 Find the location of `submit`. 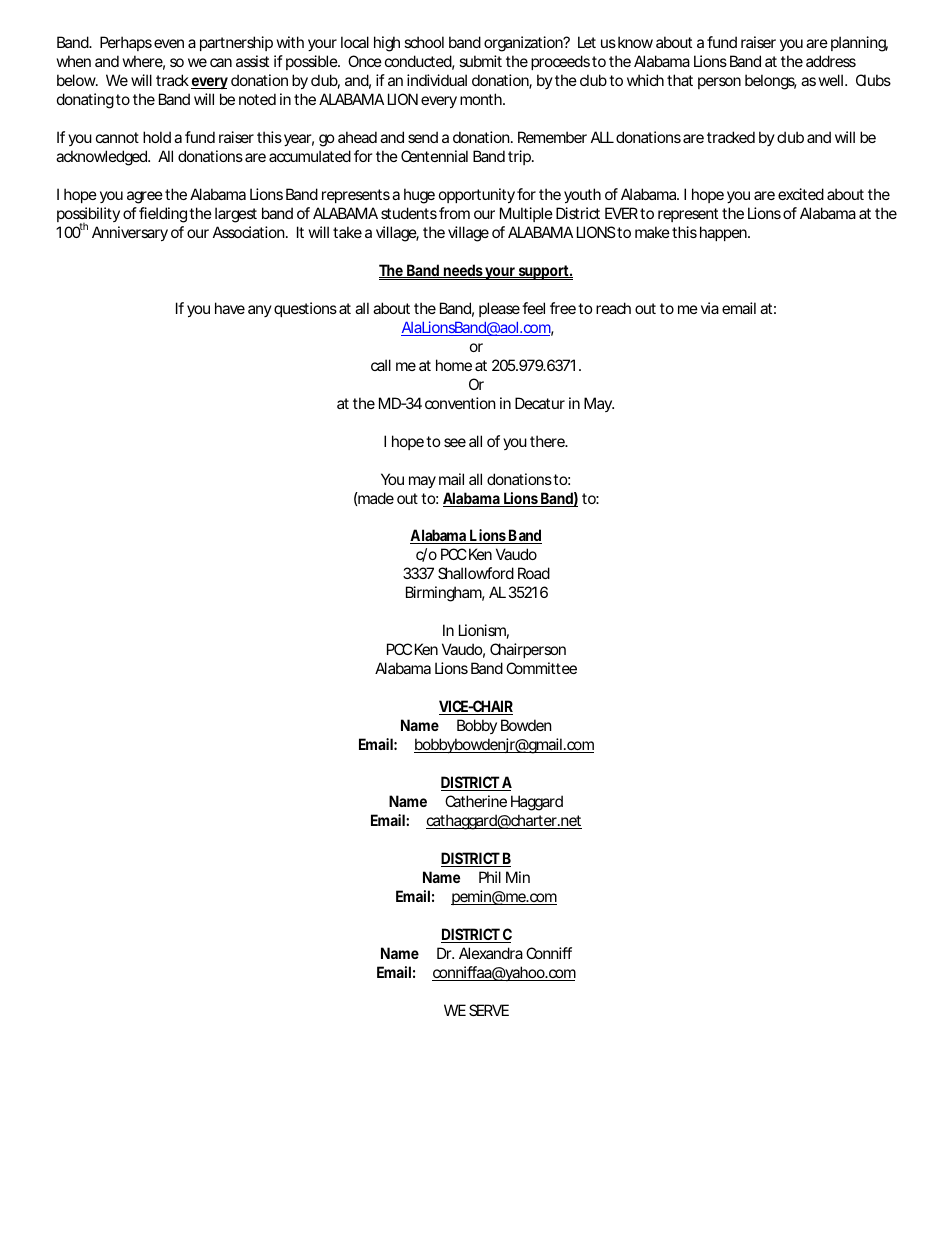

submit is located at coordinates (480, 61).
